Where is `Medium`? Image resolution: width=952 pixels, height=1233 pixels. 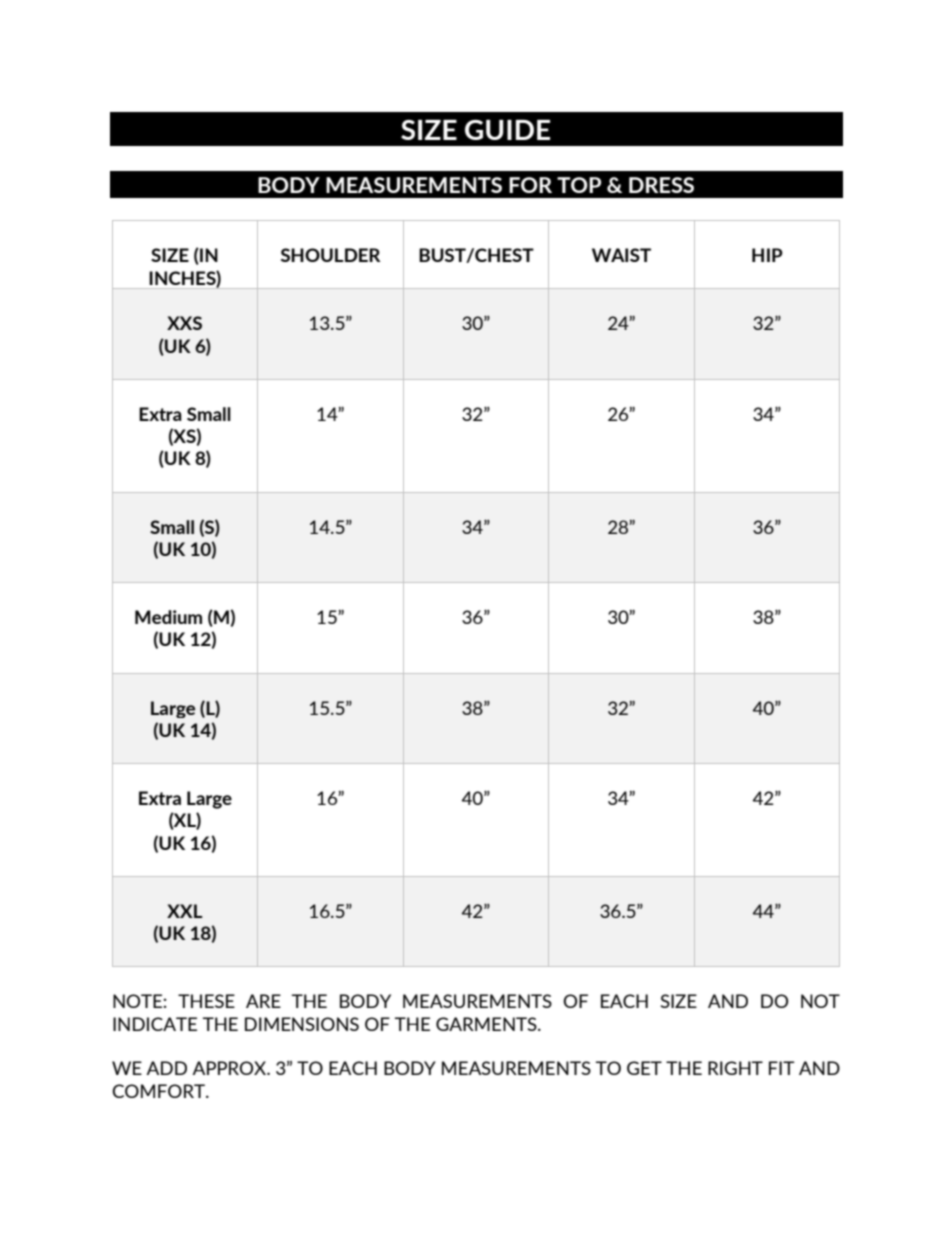
Medium is located at coordinates (168, 617).
